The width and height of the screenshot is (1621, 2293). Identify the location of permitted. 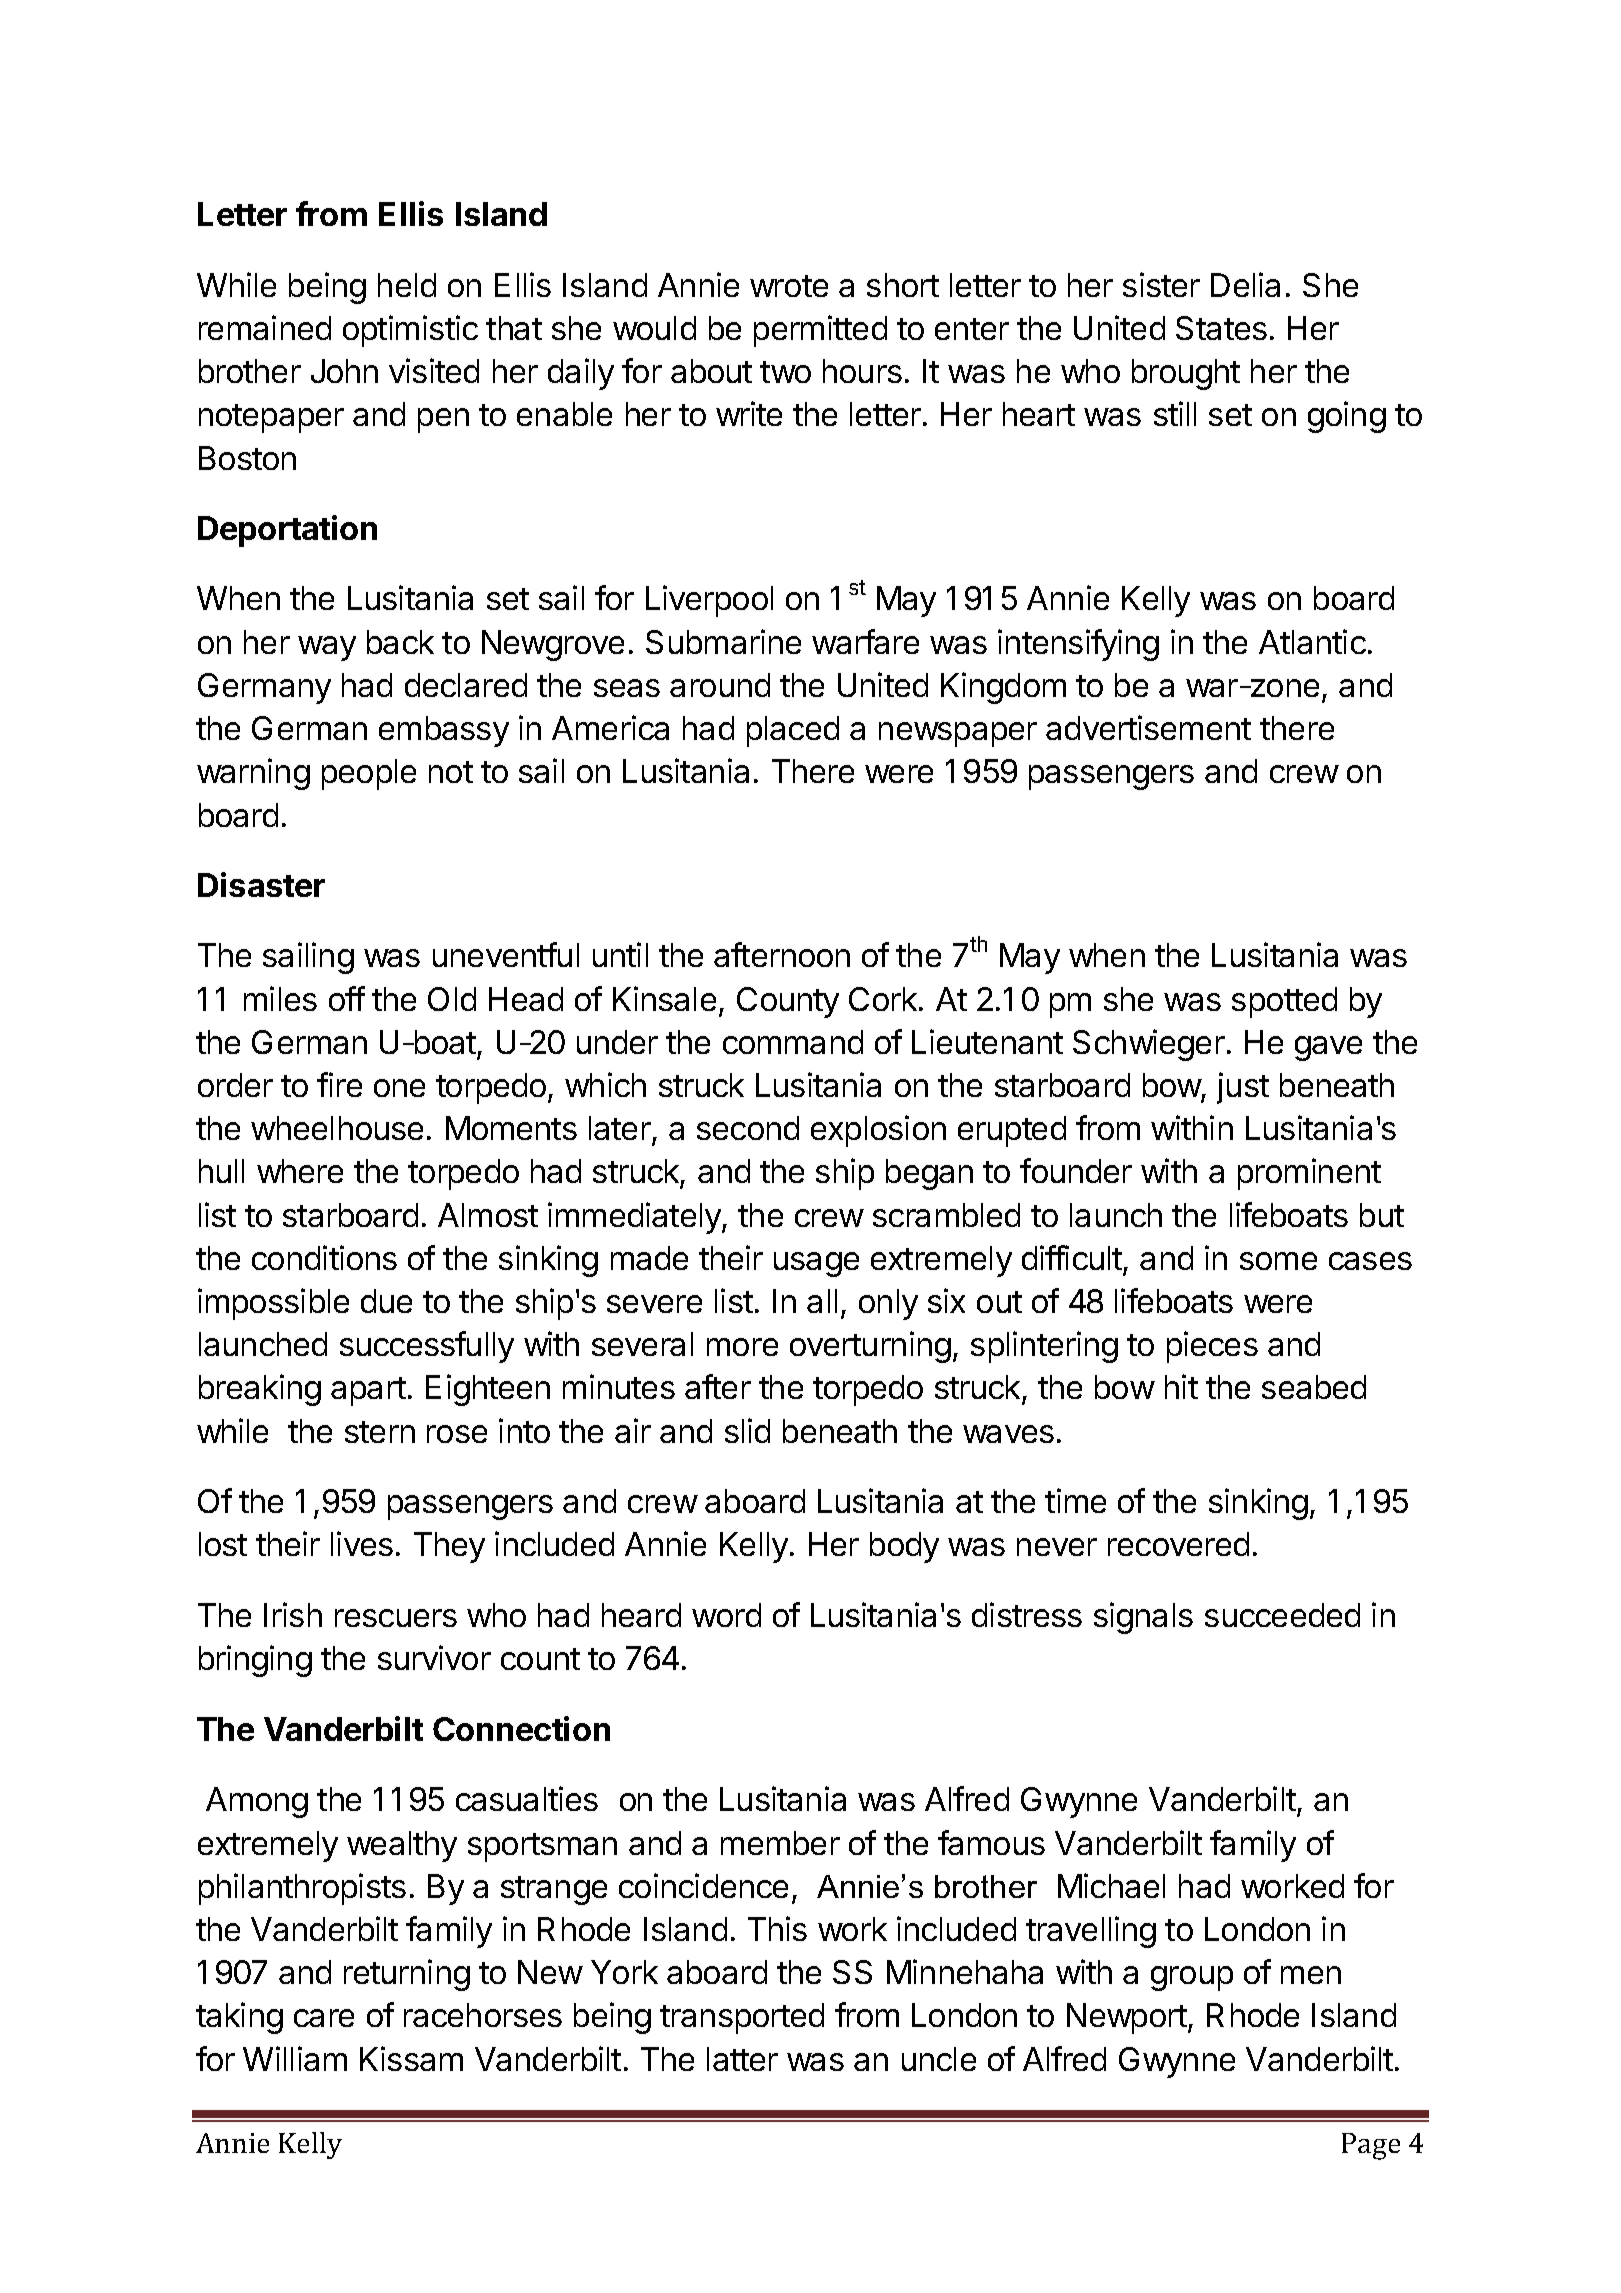
(820, 331).
